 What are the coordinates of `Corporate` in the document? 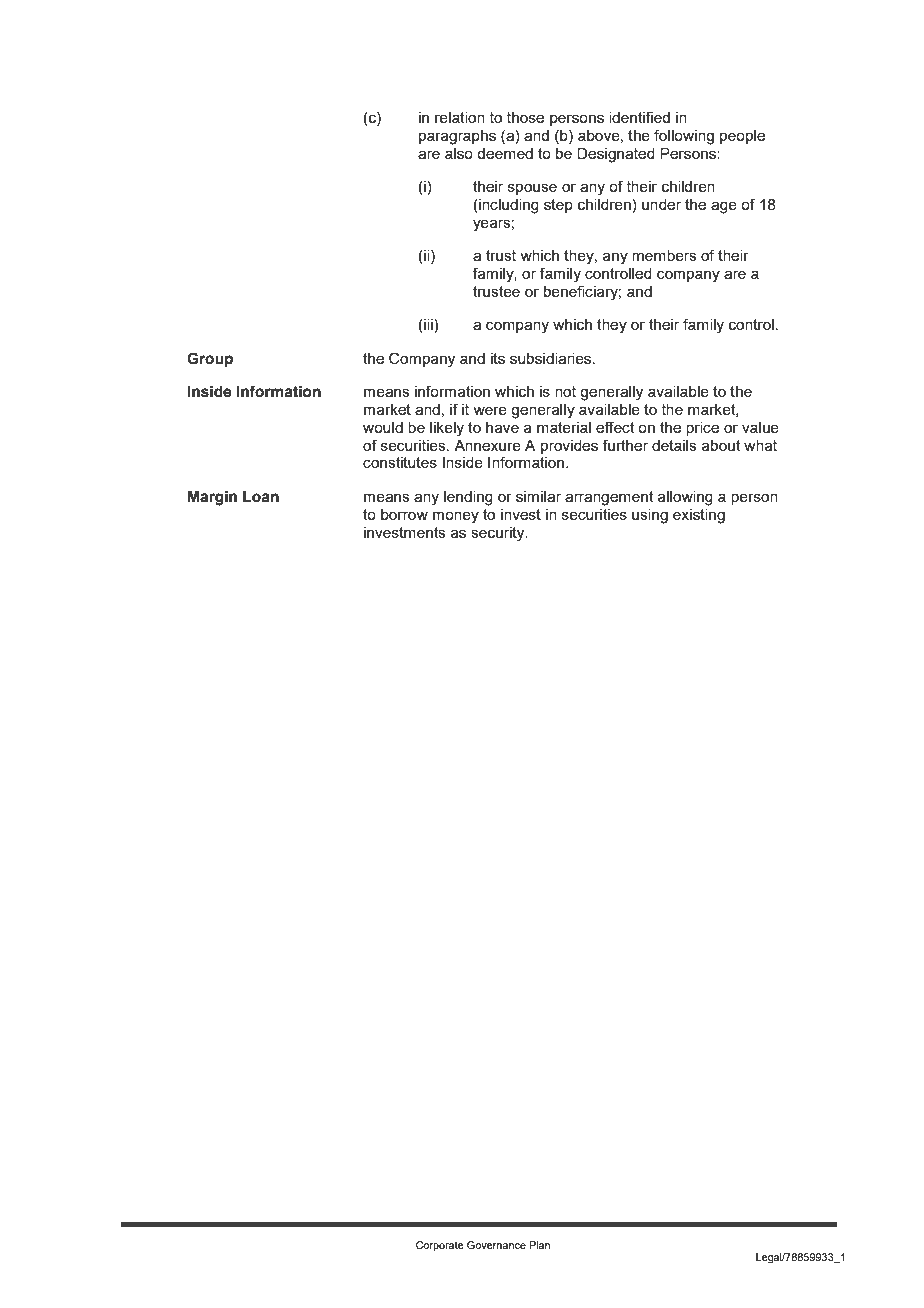 It's located at (440, 1246).
